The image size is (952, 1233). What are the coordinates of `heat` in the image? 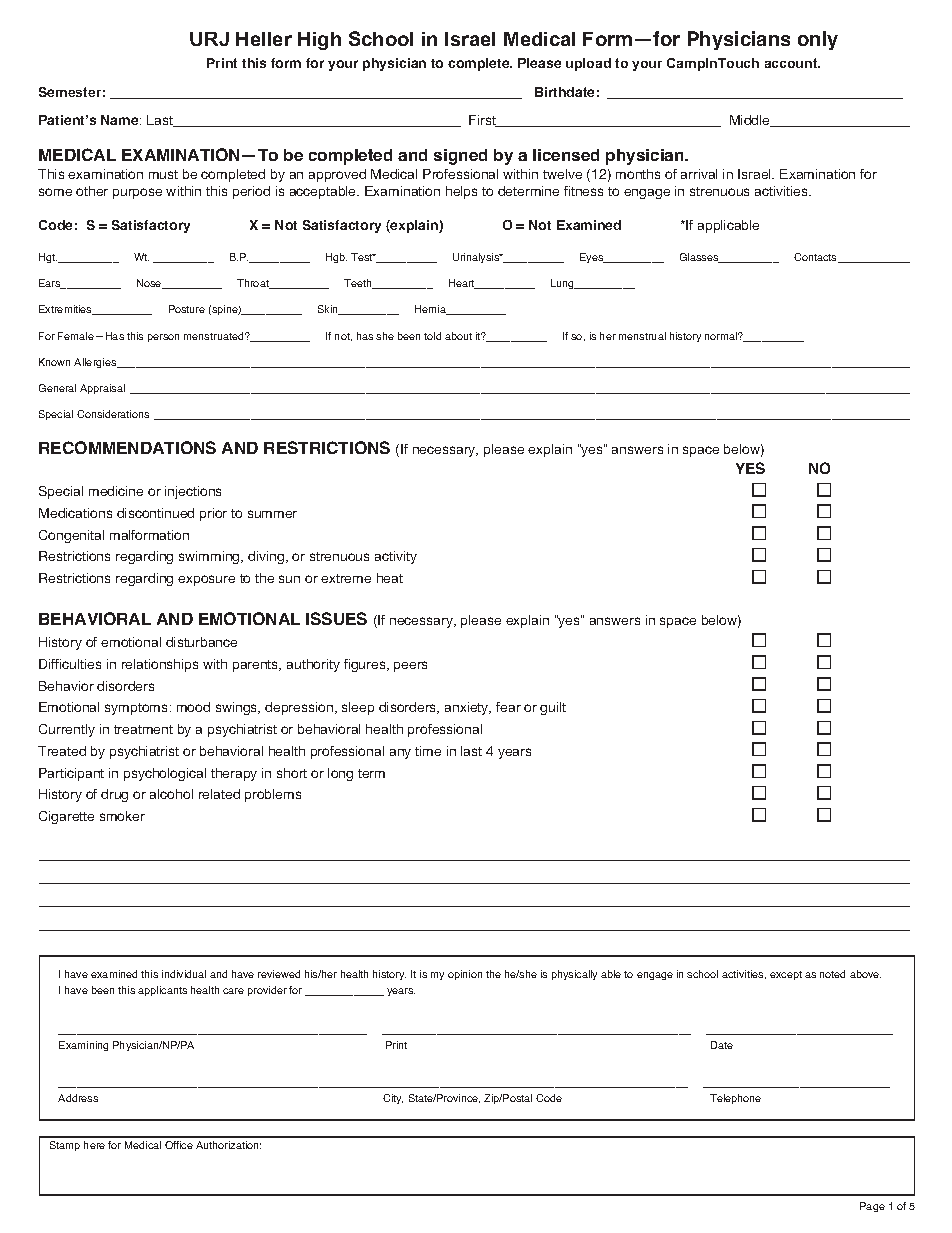 It's located at (390, 578).
